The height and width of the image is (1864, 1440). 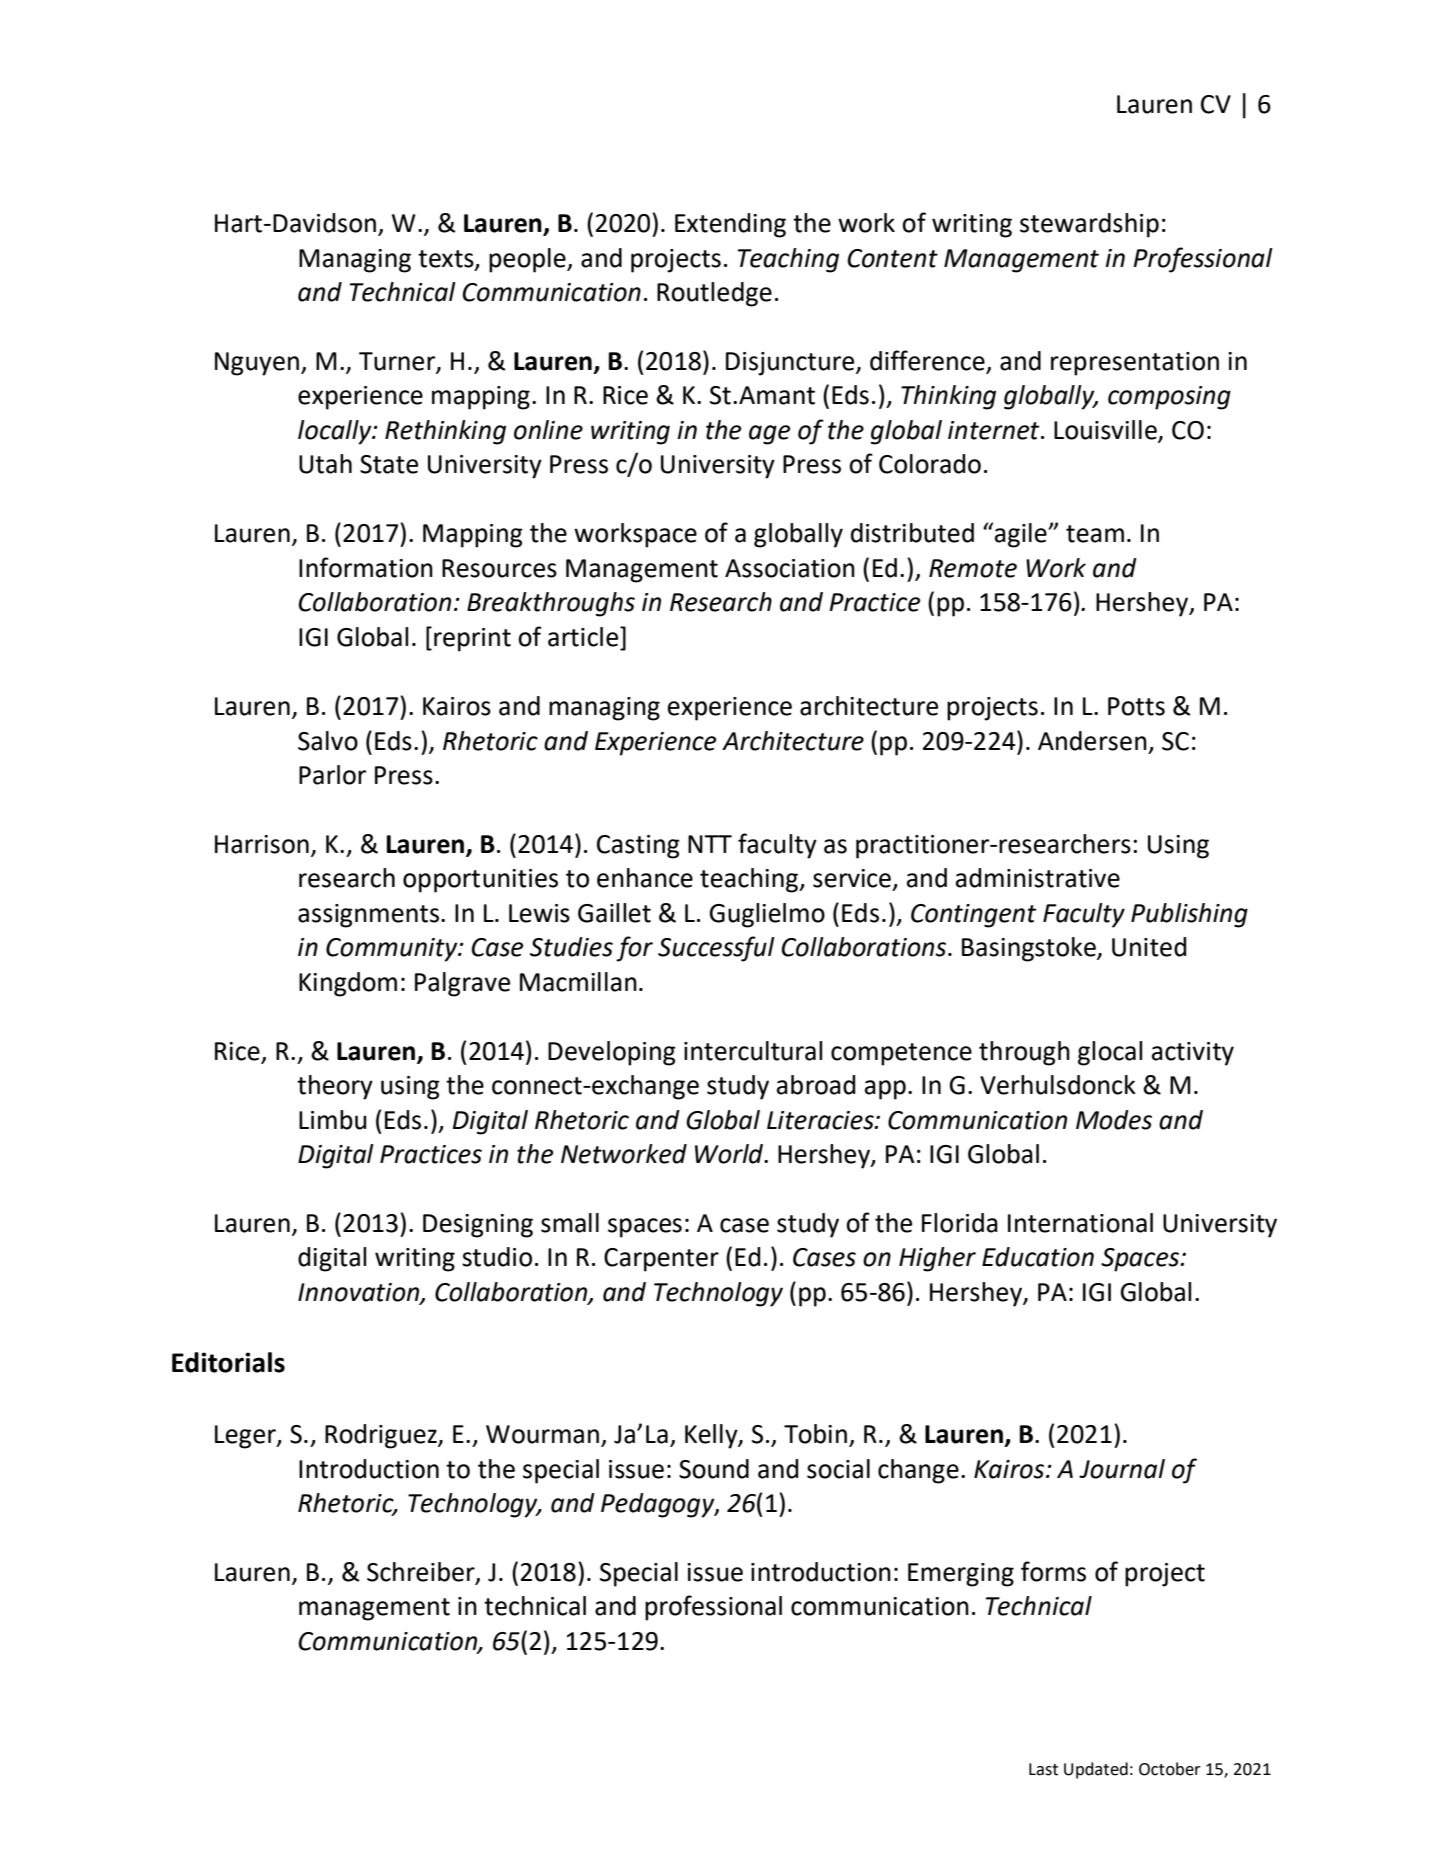 I want to click on International, so click(x=1080, y=1223).
